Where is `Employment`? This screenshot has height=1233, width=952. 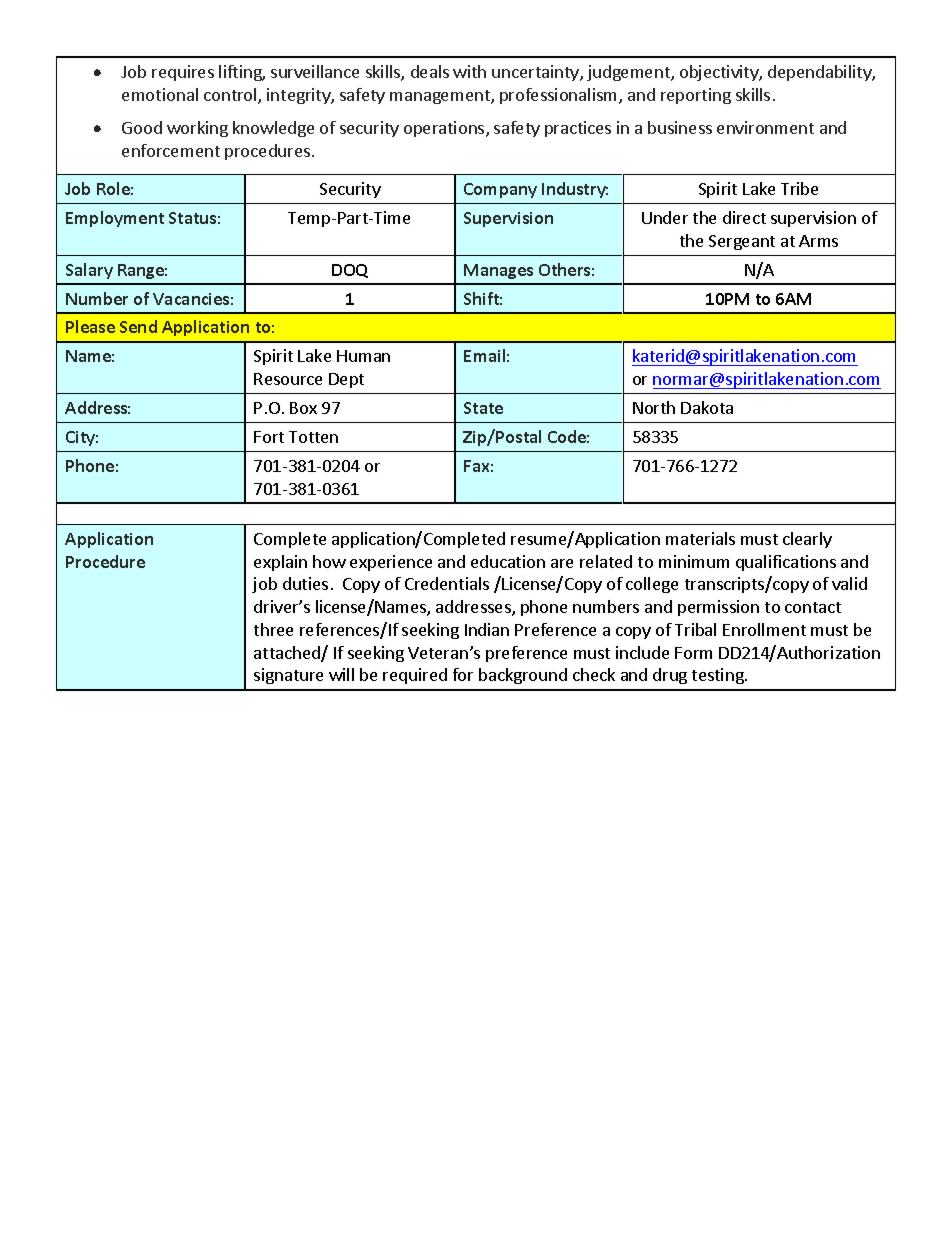 Employment is located at coordinates (115, 219).
